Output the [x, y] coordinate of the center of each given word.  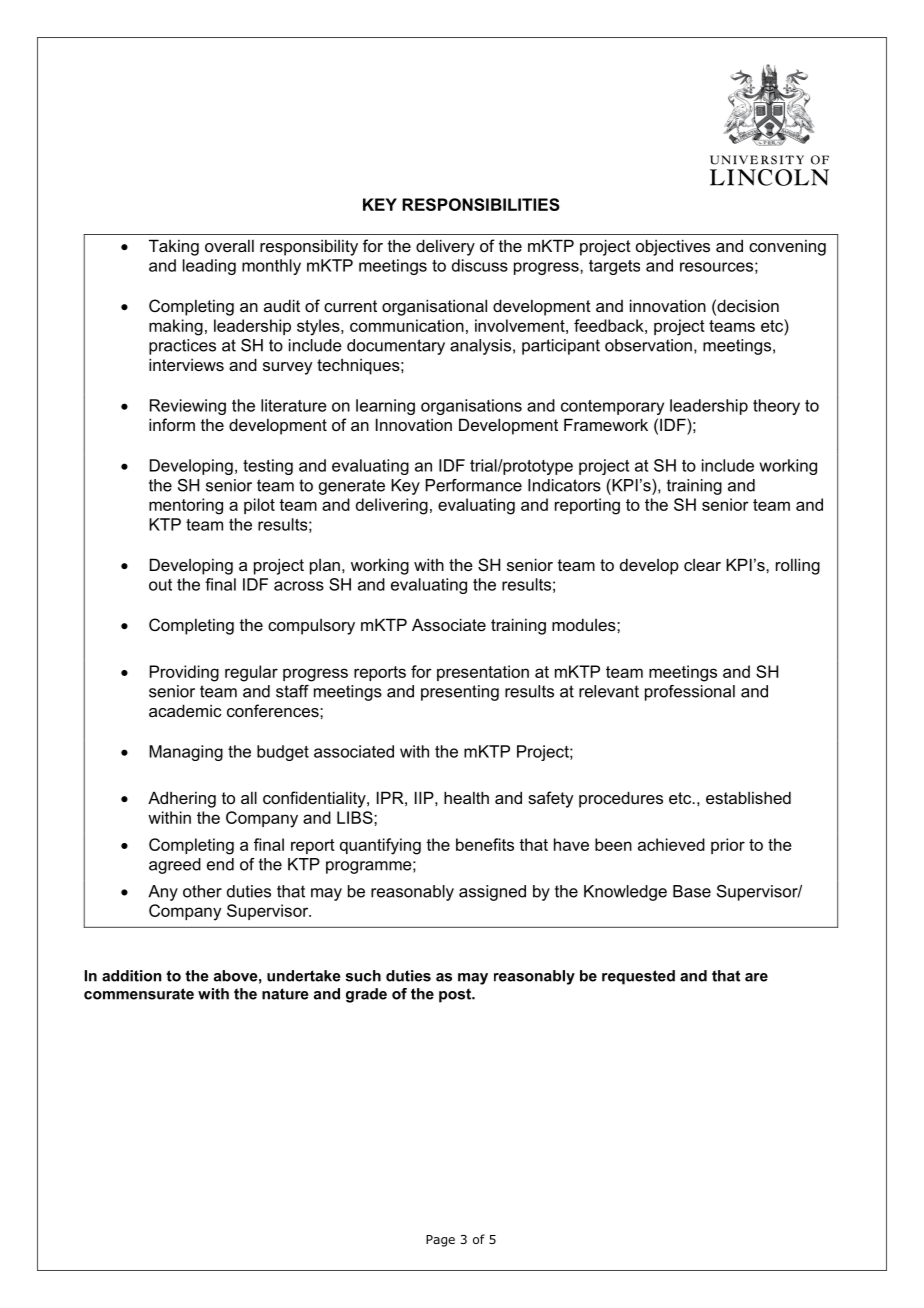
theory [776, 407]
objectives [673, 247]
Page [440, 1241]
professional [690, 693]
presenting [460, 693]
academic [185, 710]
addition [132, 976]
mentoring [186, 506]
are [756, 977]
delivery [445, 247]
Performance [474, 485]
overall [229, 245]
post [456, 995]
